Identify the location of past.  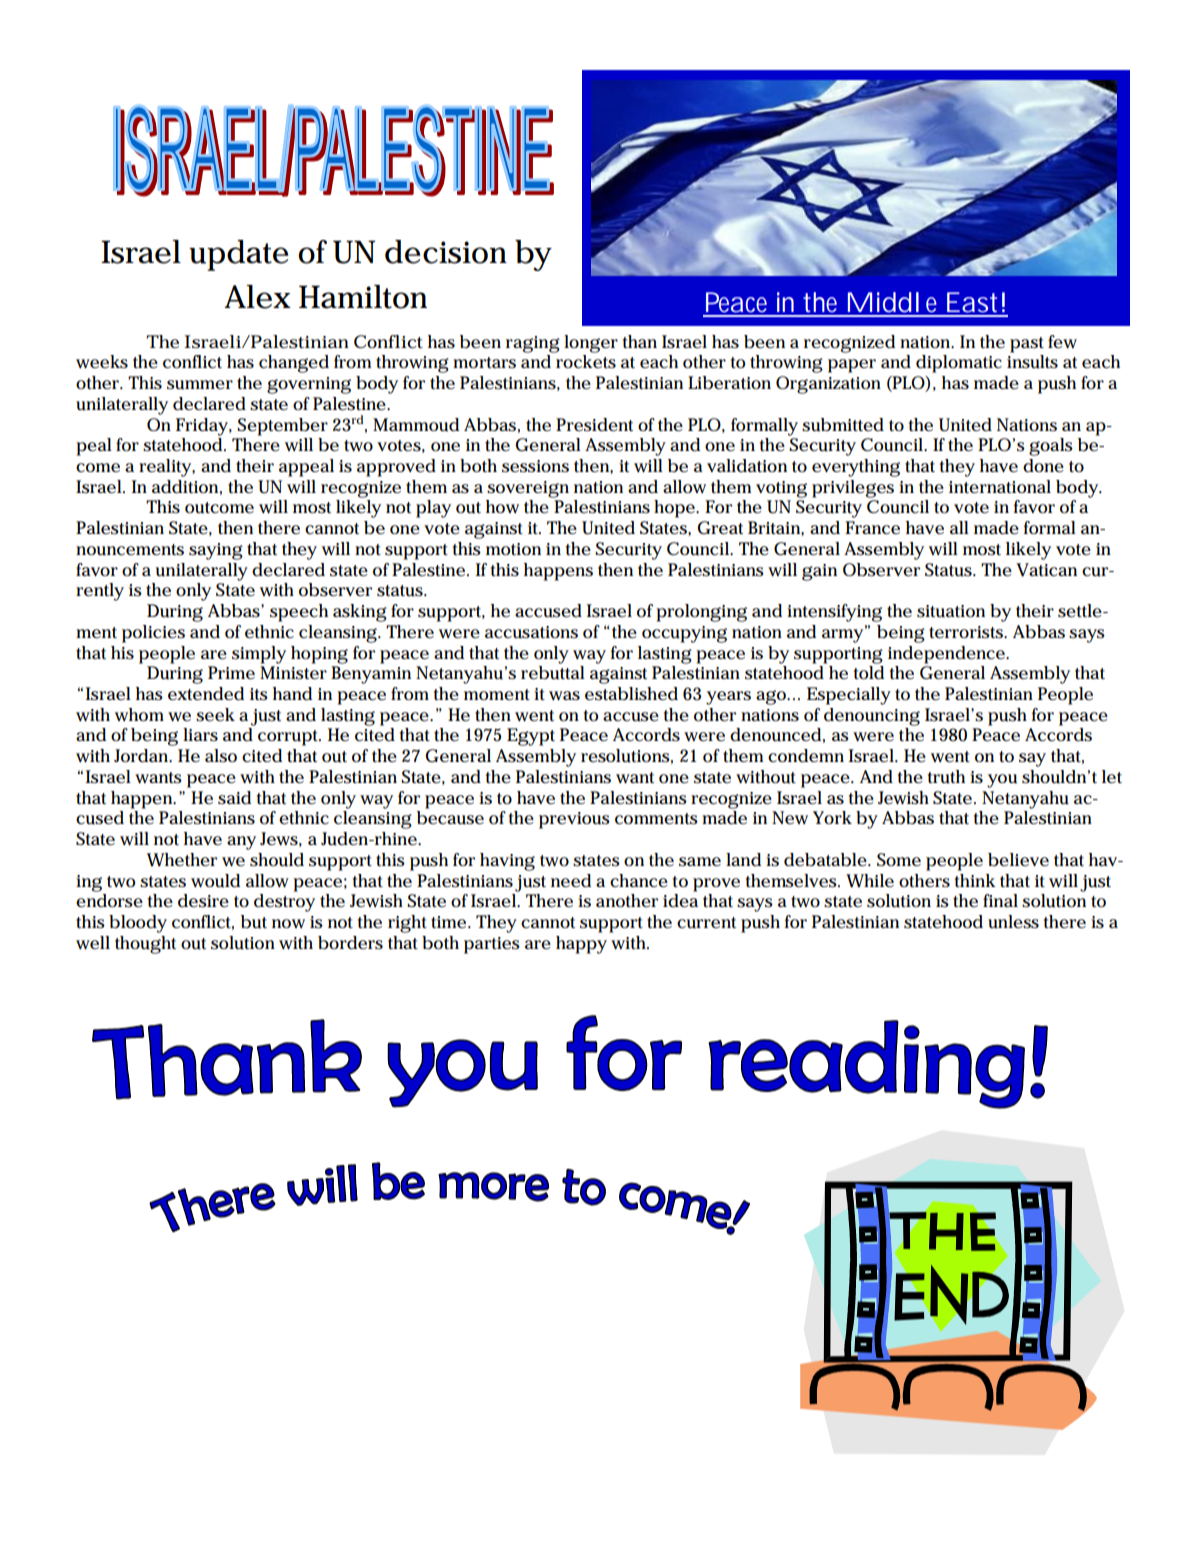
(1027, 345).
